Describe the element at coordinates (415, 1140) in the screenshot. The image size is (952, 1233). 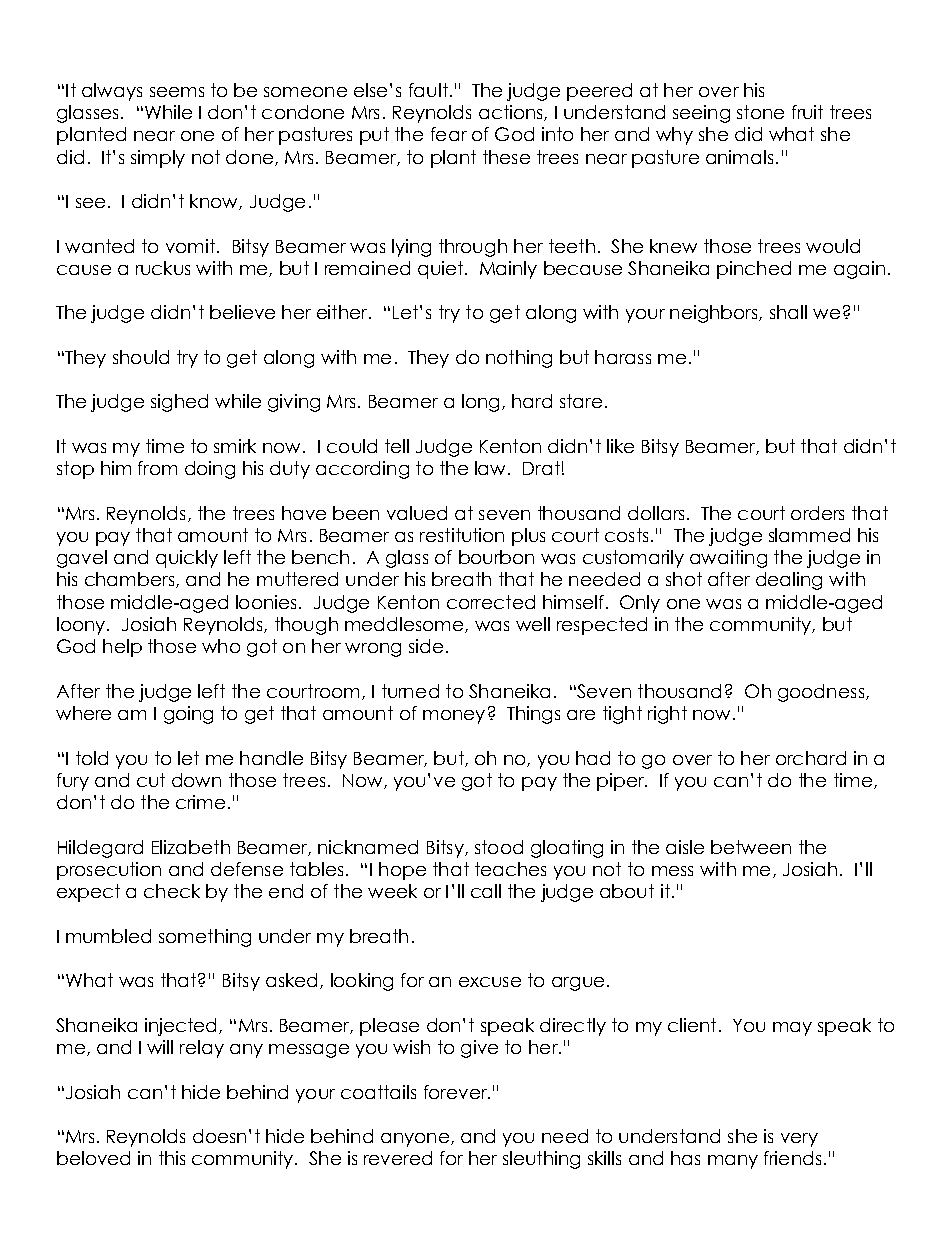
I see `anyone` at that location.
